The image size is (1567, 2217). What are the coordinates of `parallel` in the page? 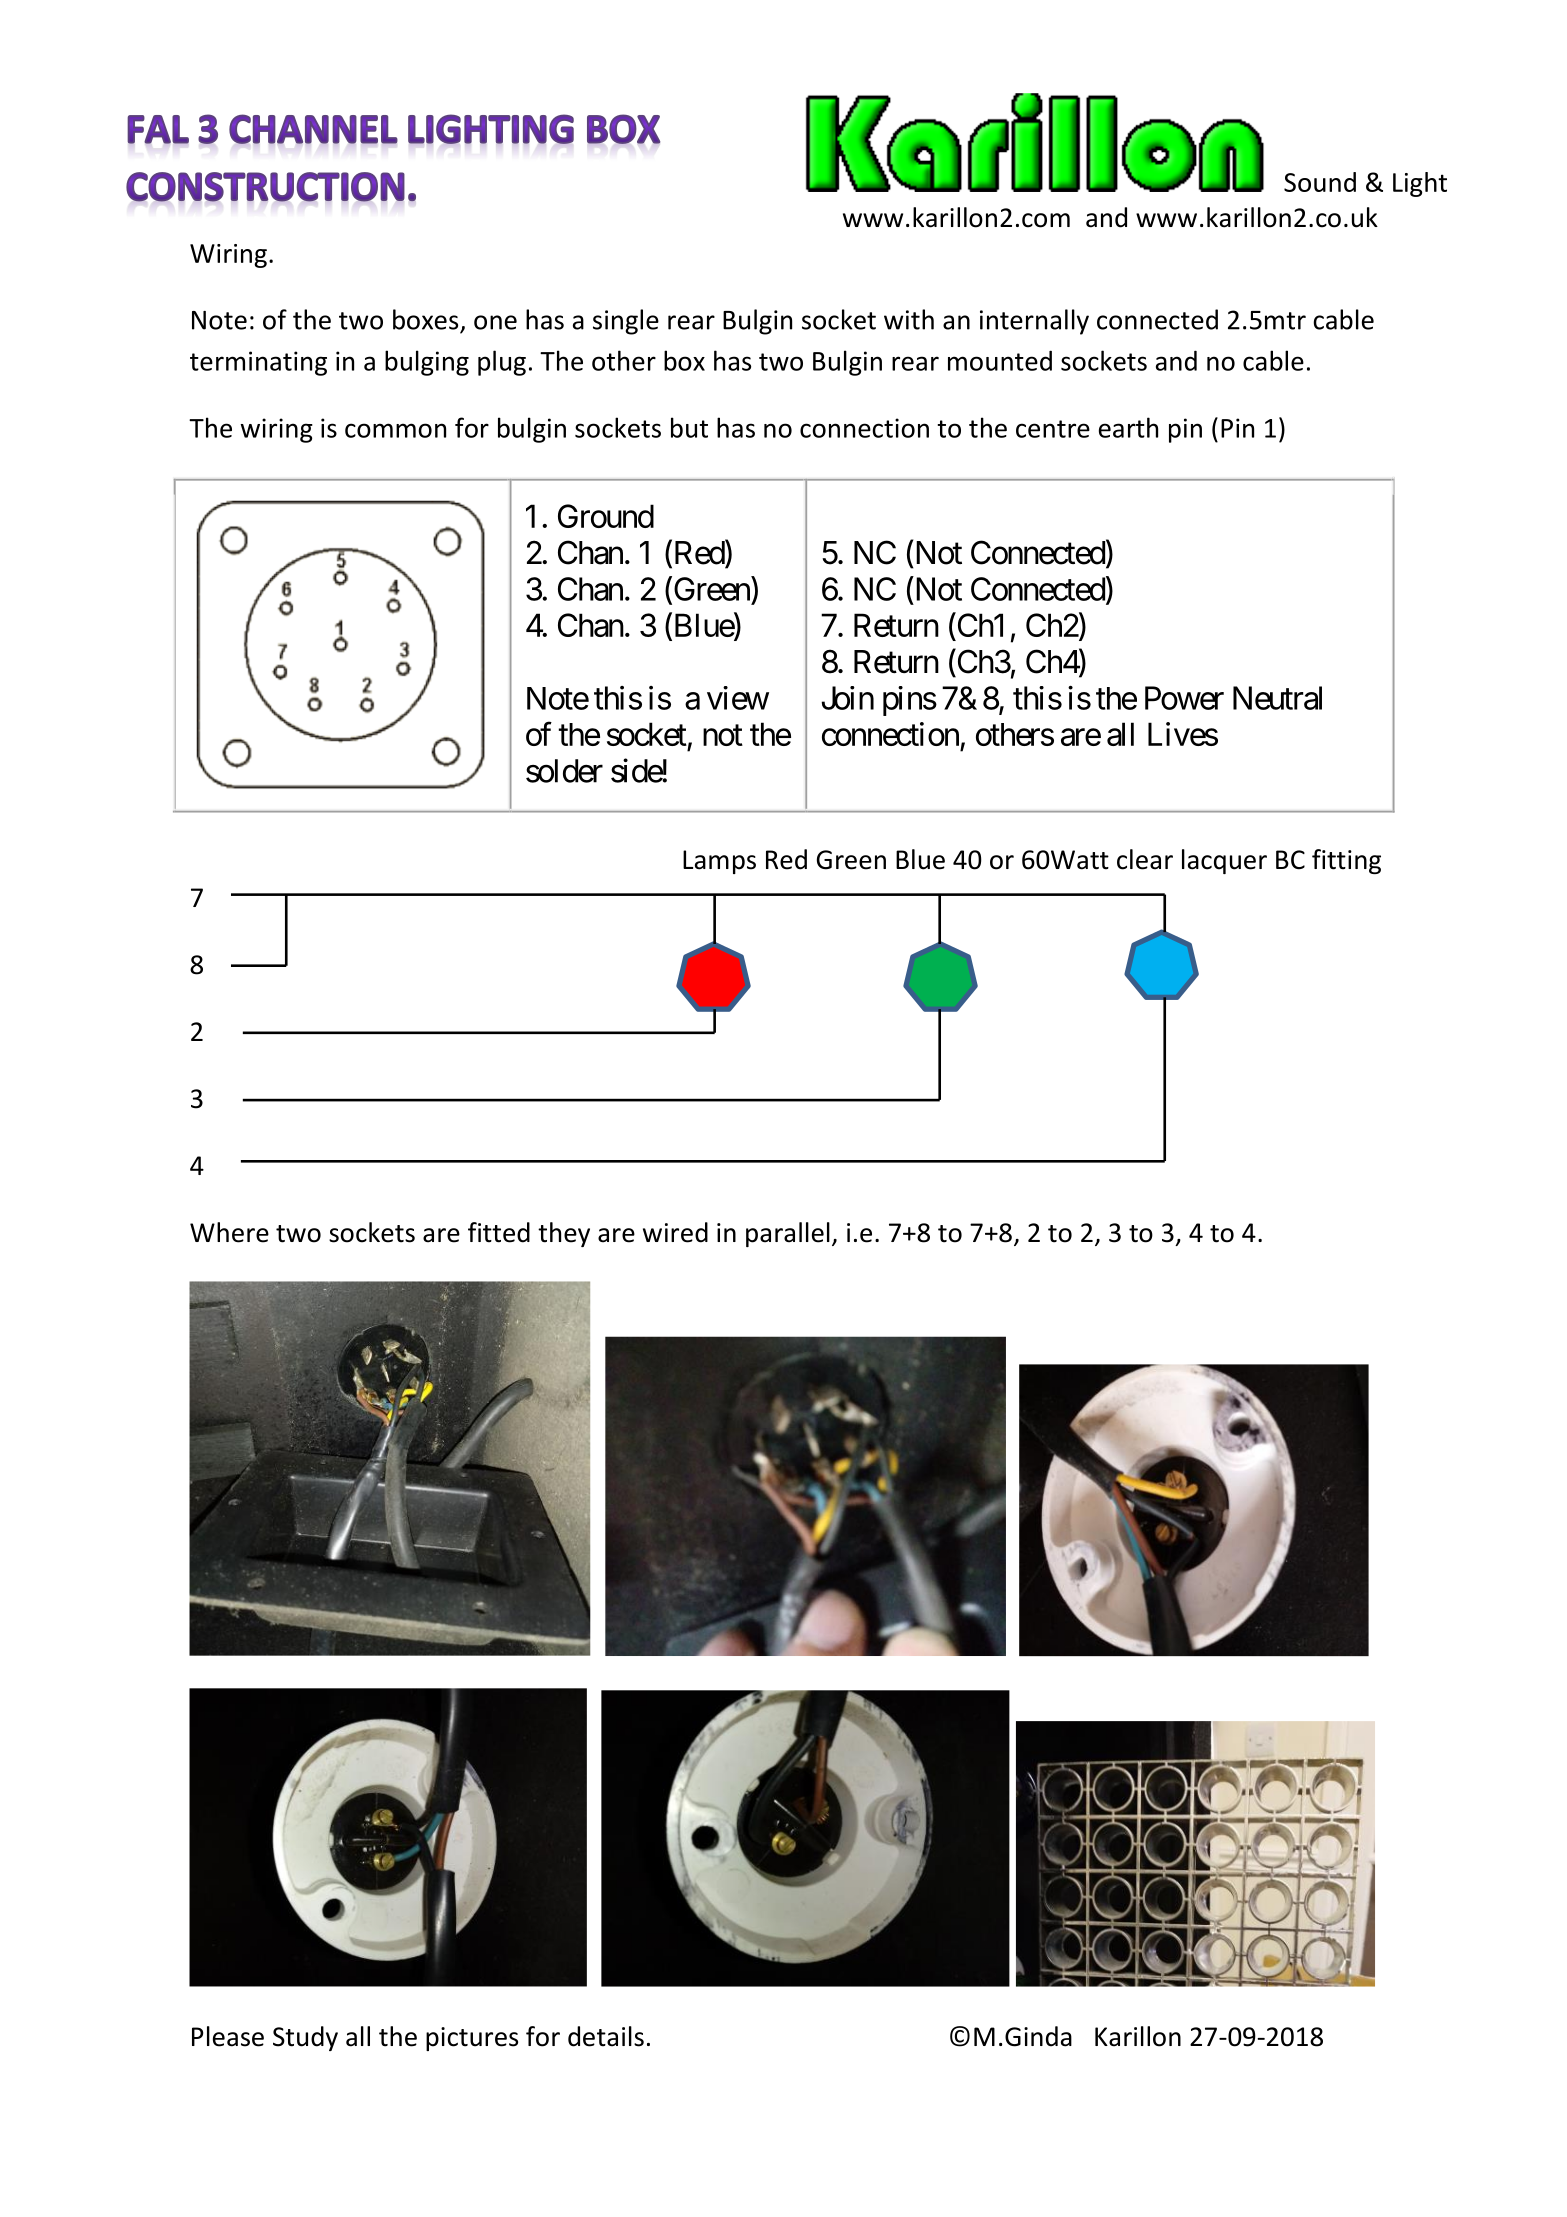 It's located at (788, 1234).
